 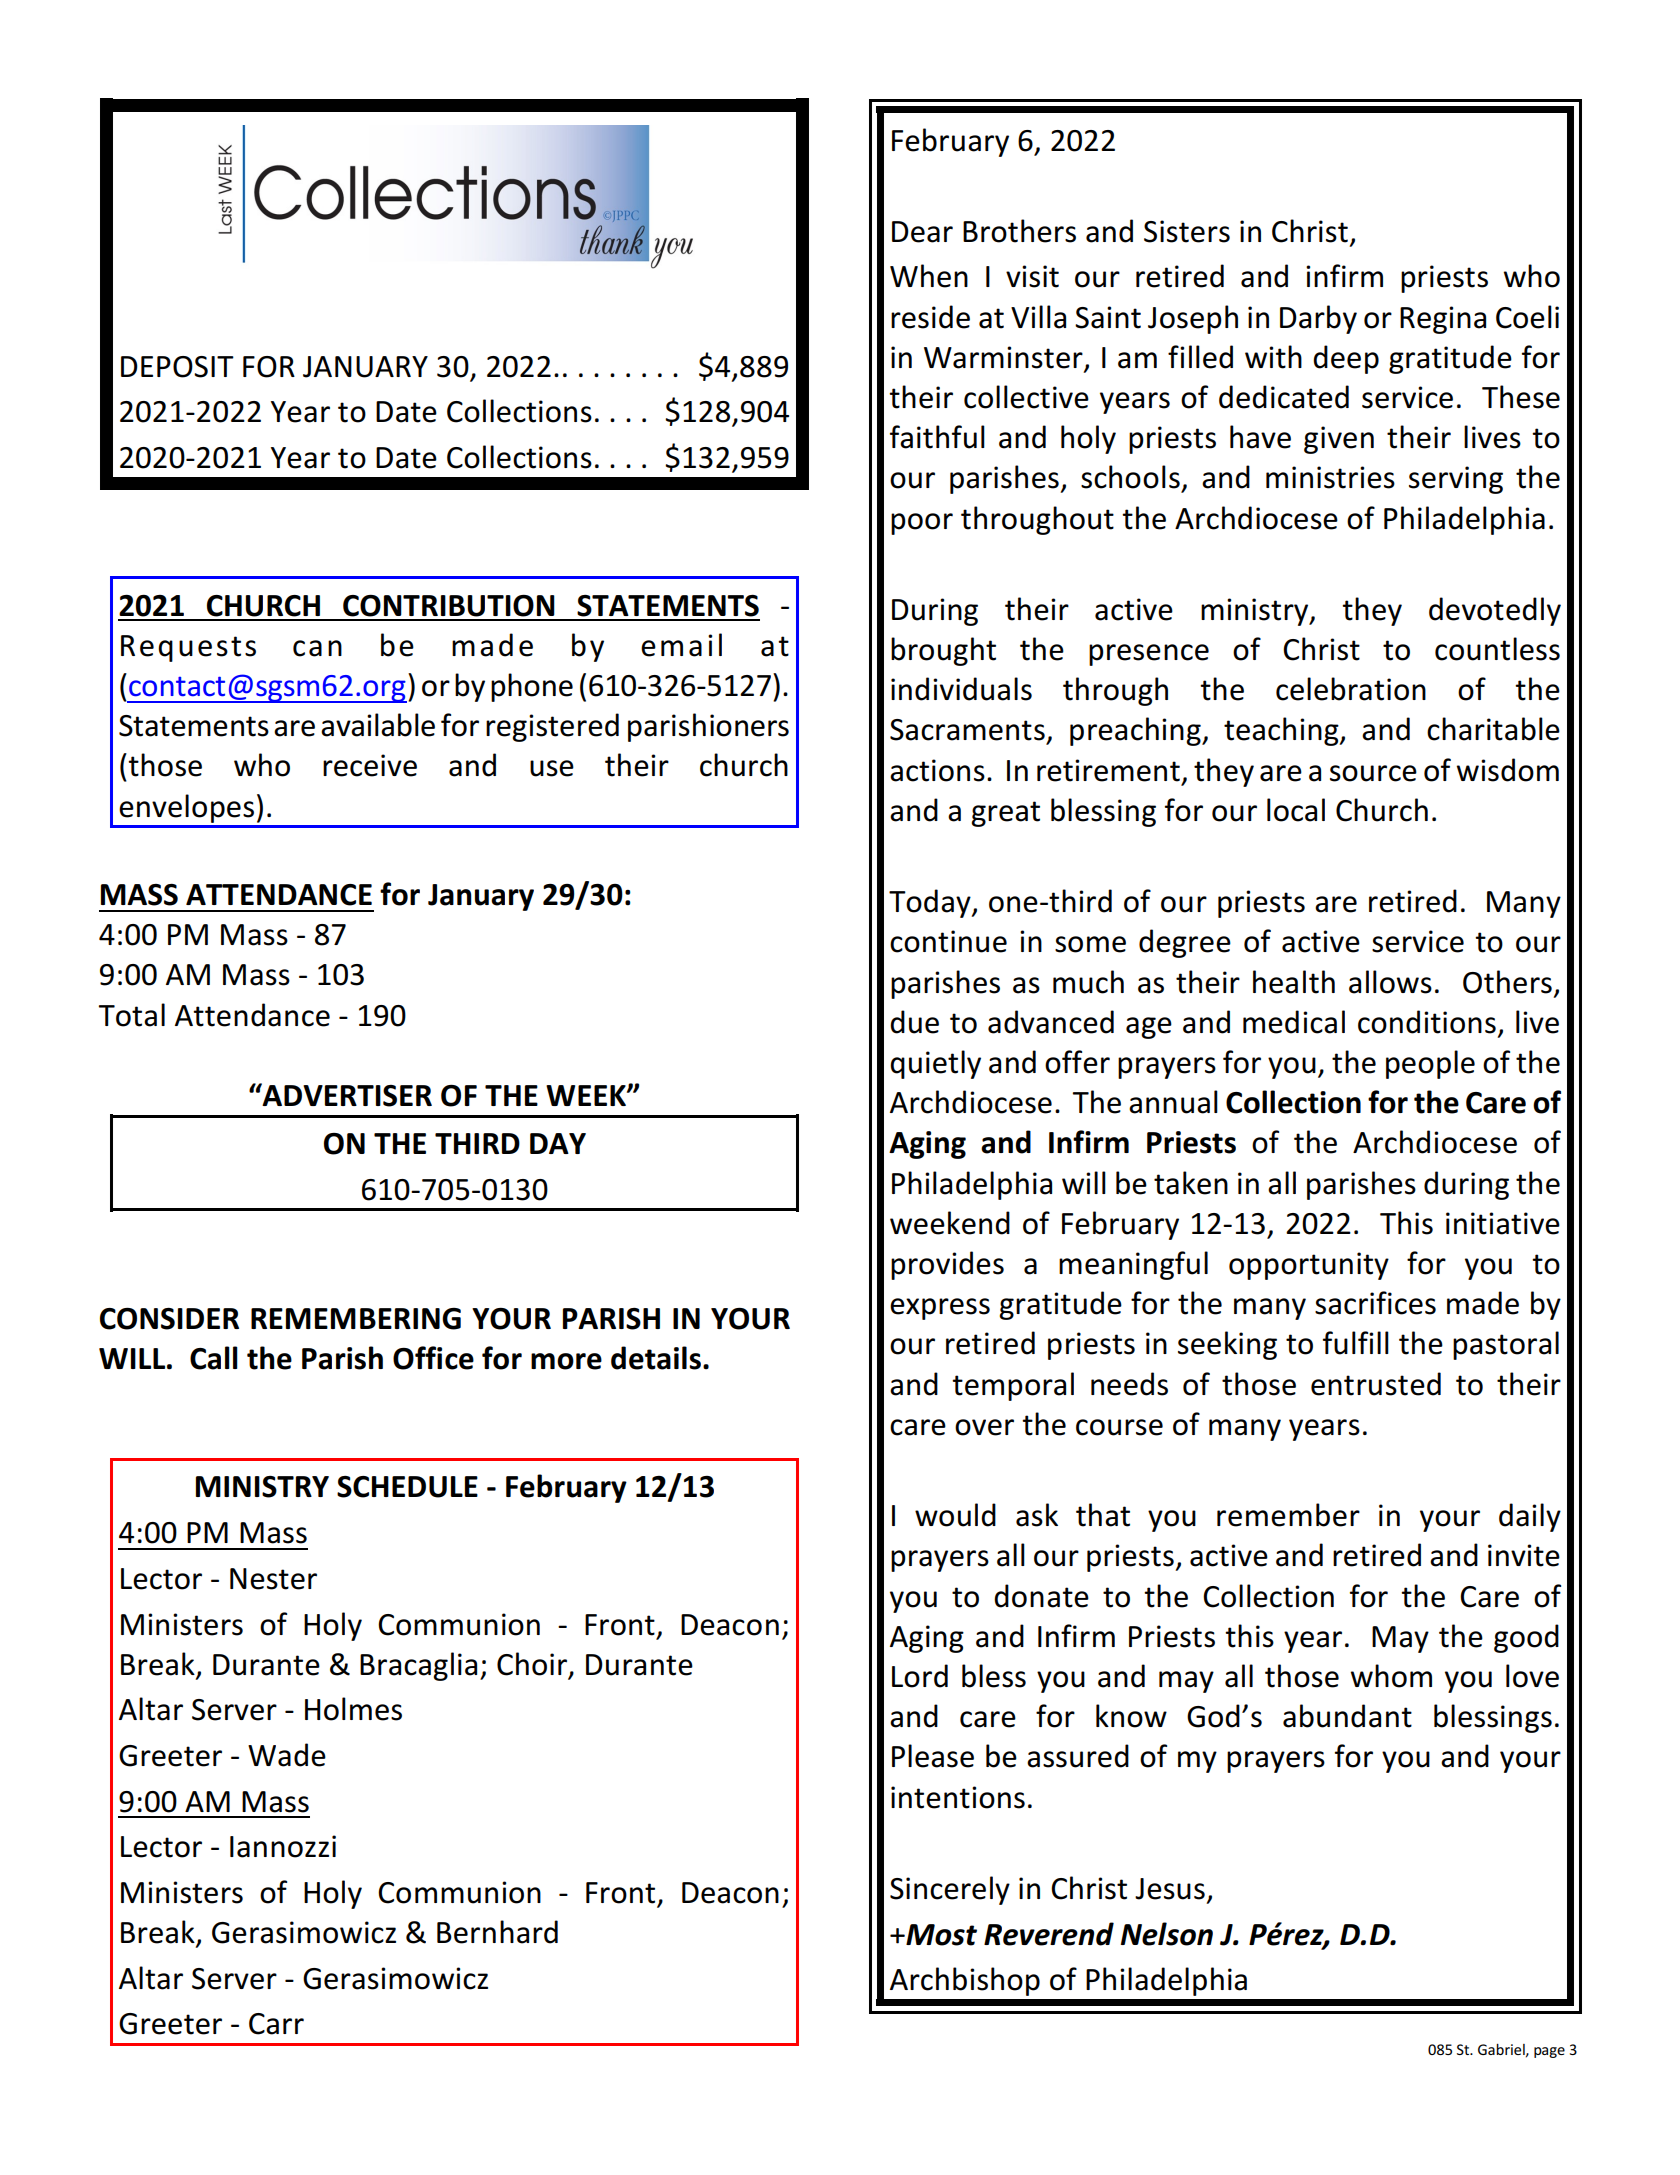 What do you see at coordinates (935, 1064) in the document?
I see `quietly` at bounding box center [935, 1064].
